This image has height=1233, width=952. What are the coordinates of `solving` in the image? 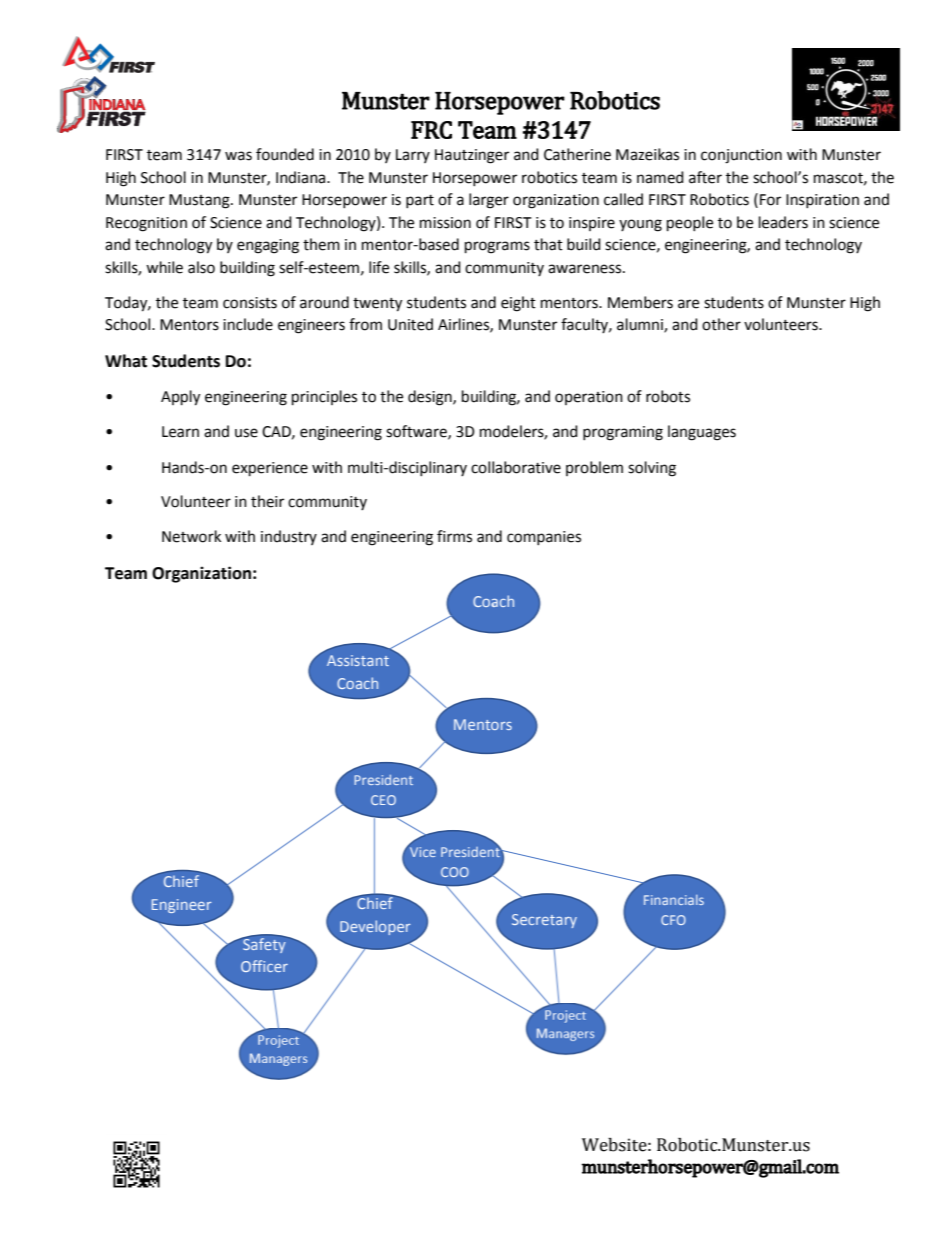 It's located at (652, 469).
